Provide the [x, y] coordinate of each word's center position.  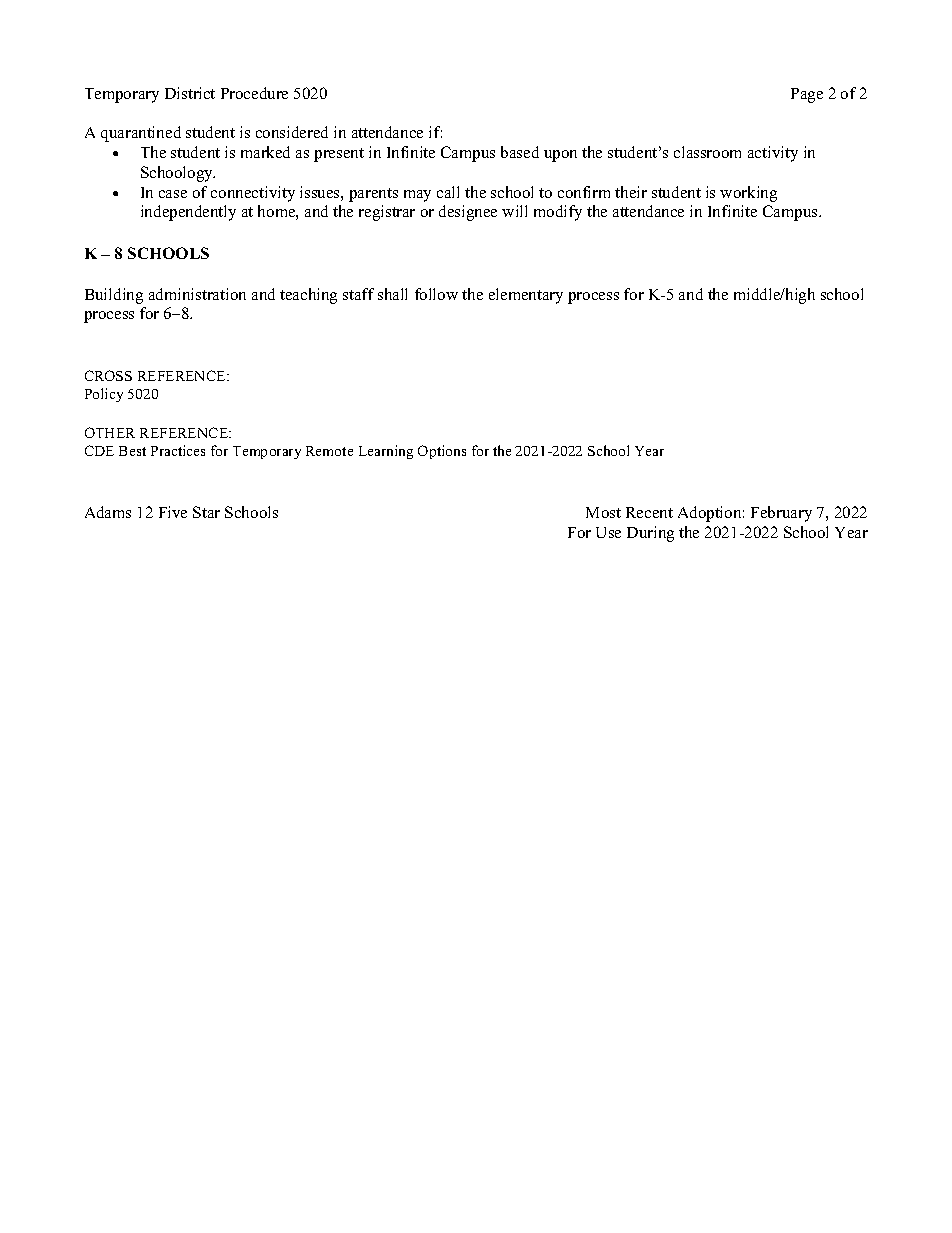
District [190, 93]
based [520, 152]
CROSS [108, 375]
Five [173, 512]
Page [807, 95]
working [748, 194]
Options [442, 452]
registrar [387, 213]
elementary [526, 296]
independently [188, 213]
